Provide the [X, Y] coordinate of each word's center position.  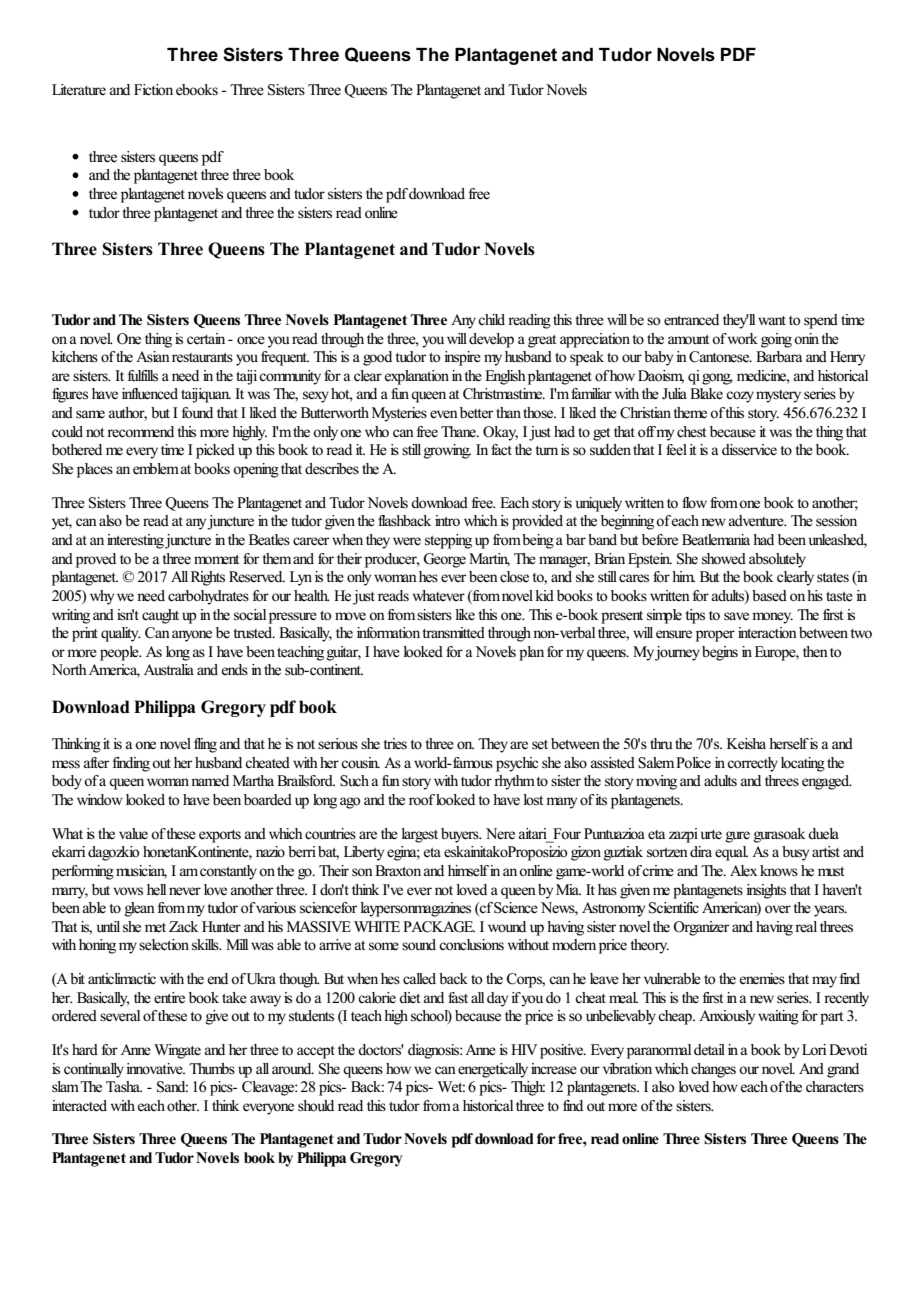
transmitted [453, 633]
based [769, 596]
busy [795, 853]
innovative [155, 1069]
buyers [461, 835]
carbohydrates [208, 597]
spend [821, 321]
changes [713, 1070]
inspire [462, 358]
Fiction [153, 90]
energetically [493, 1070]
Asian [153, 356]
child [491, 319]
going [776, 340]
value [133, 834]
